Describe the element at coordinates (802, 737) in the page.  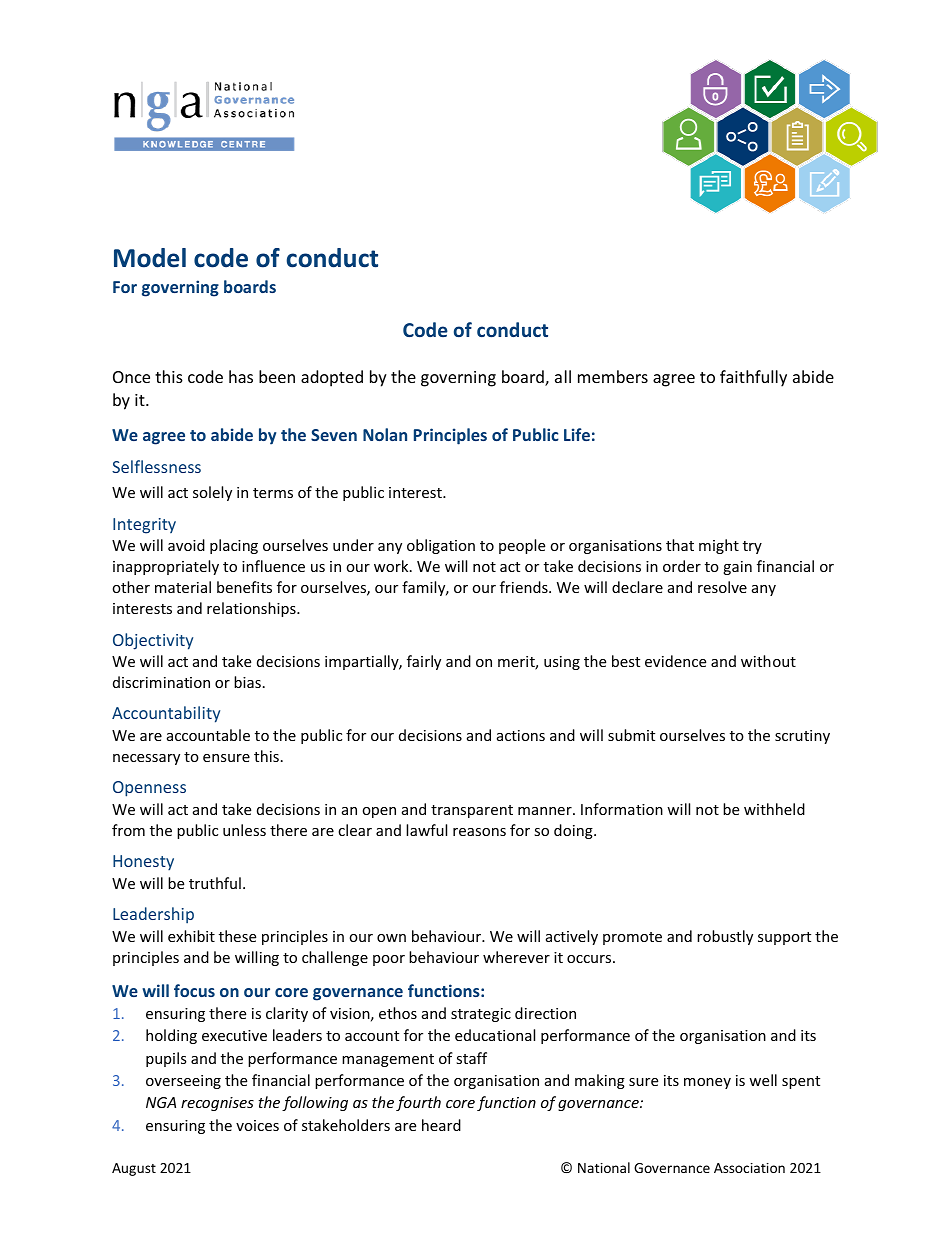
I see `scrutiny` at that location.
